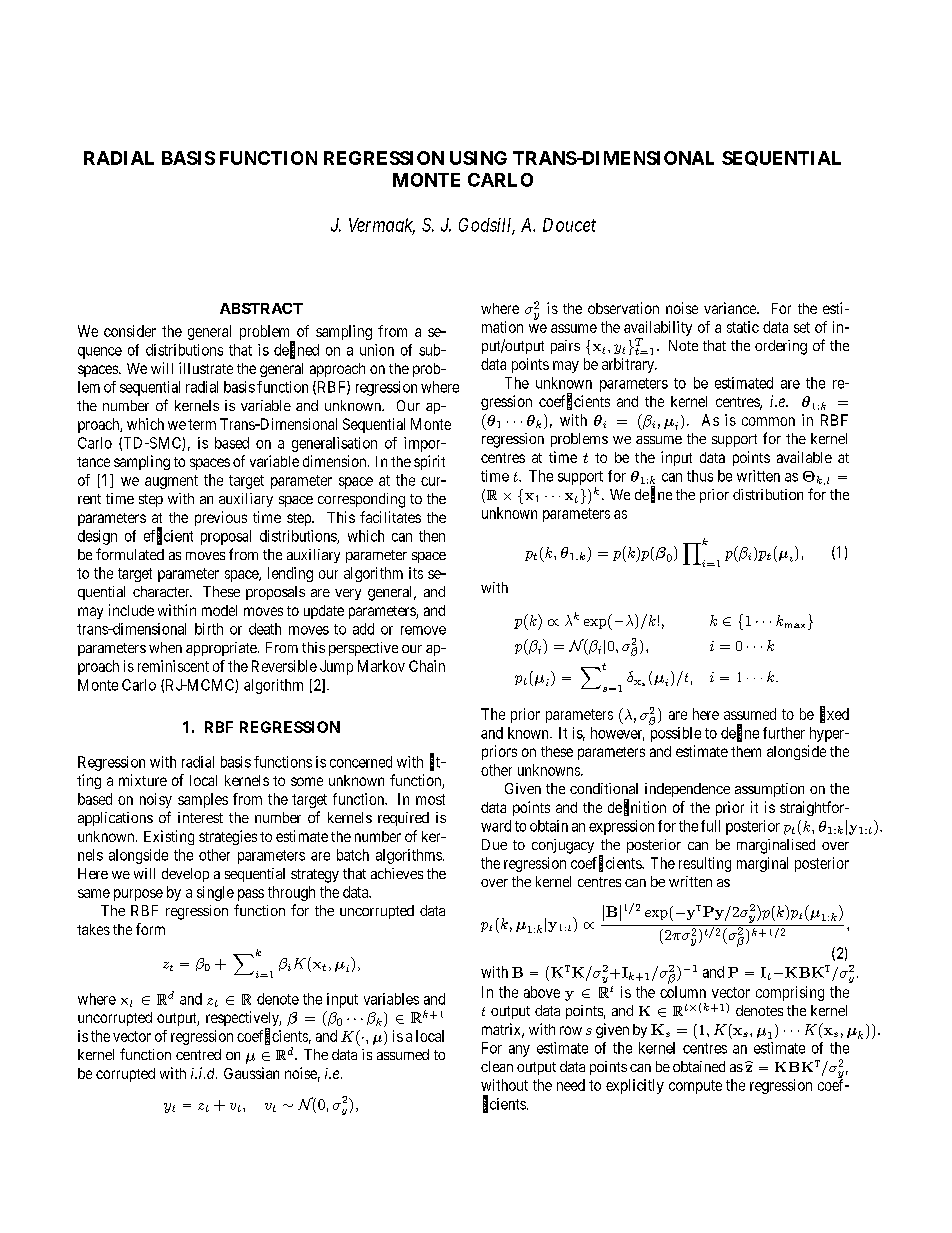  I want to click on fixed, so click(834, 714).
